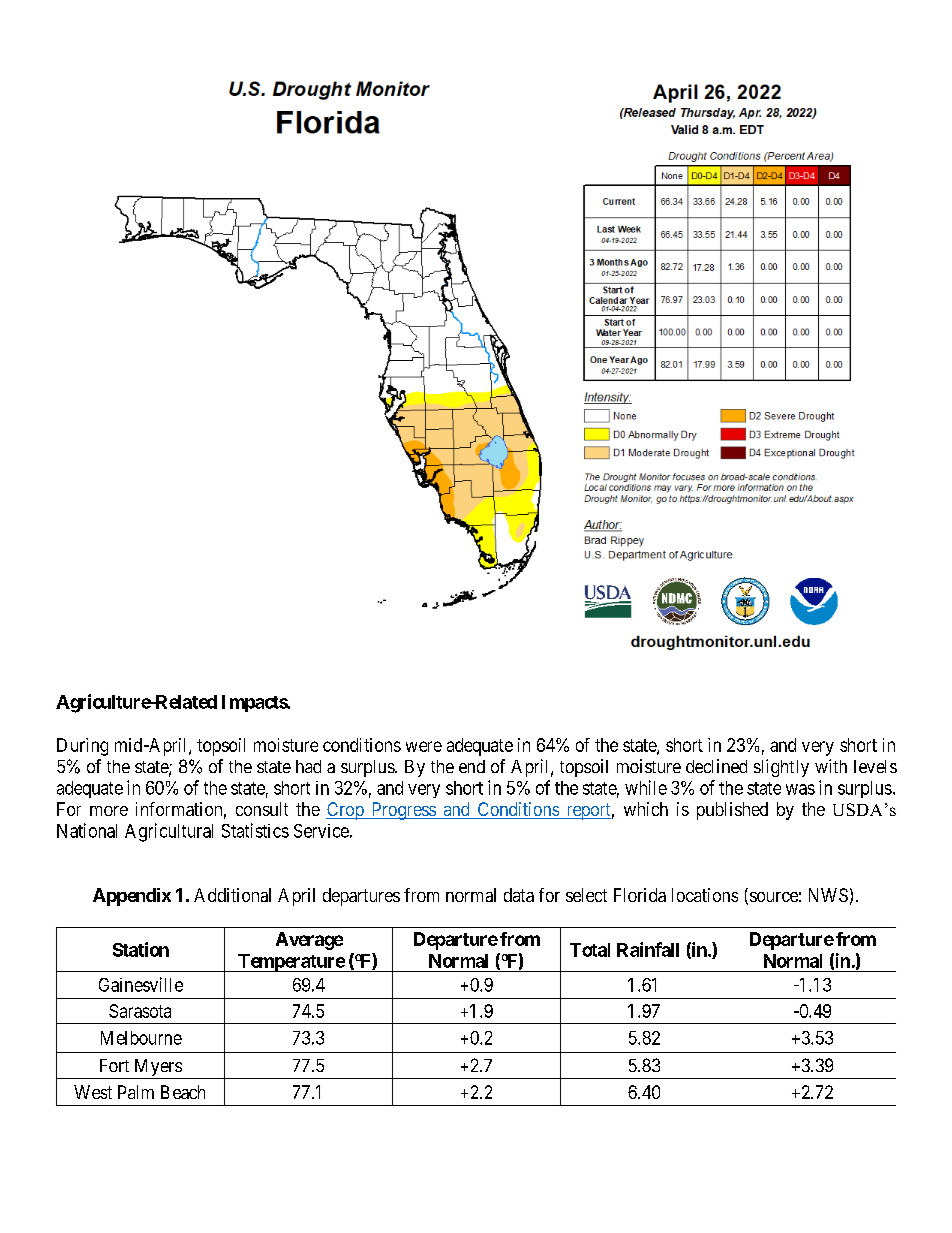 This screenshot has height=1233, width=952. Describe the element at coordinates (132, 897) in the screenshot. I see `Appendix` at that location.
